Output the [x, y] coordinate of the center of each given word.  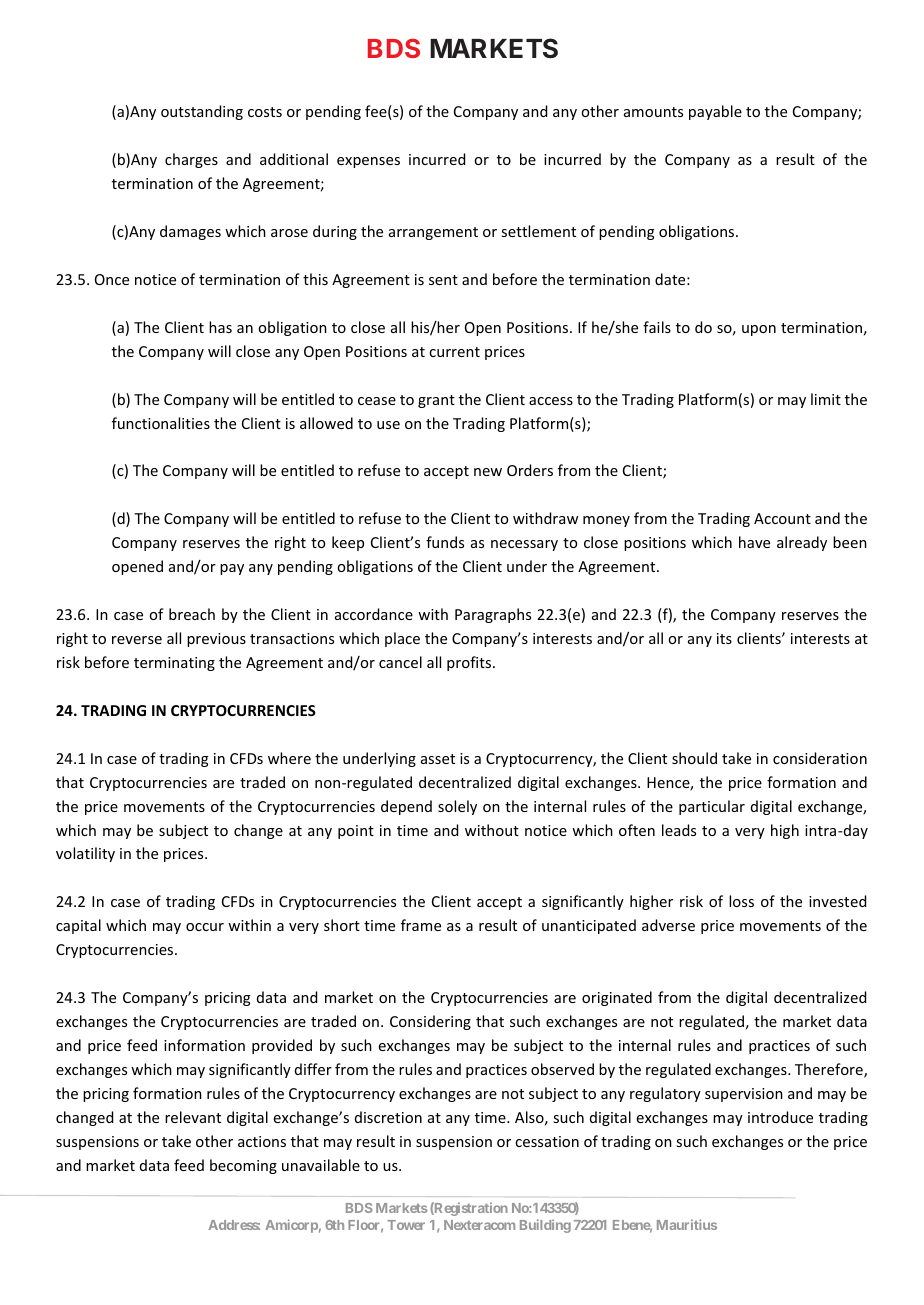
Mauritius [687, 1224]
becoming [243, 1166]
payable [715, 112]
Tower [406, 1225]
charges [191, 160]
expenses [368, 162]
